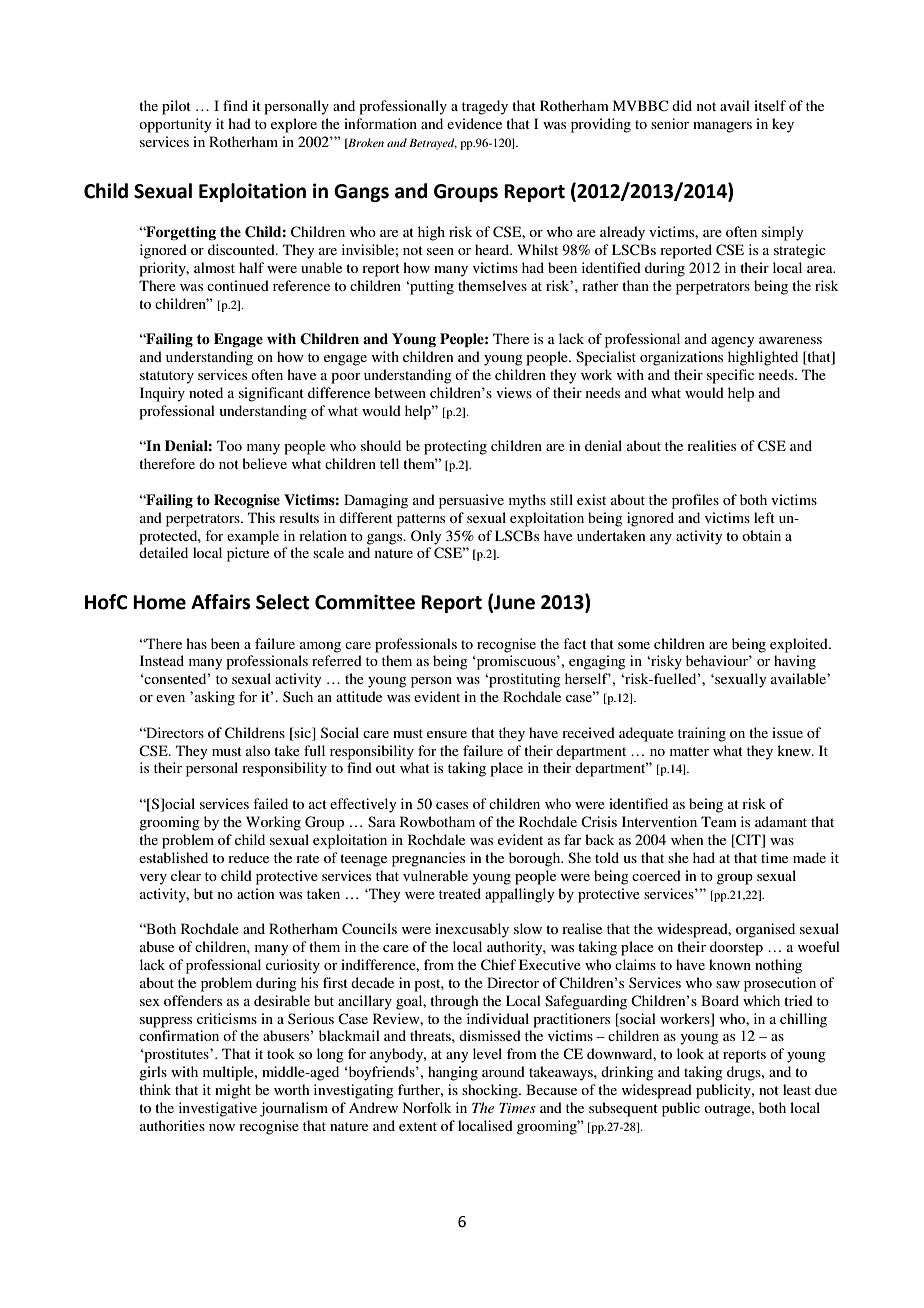  I want to click on evidence, so click(474, 123).
